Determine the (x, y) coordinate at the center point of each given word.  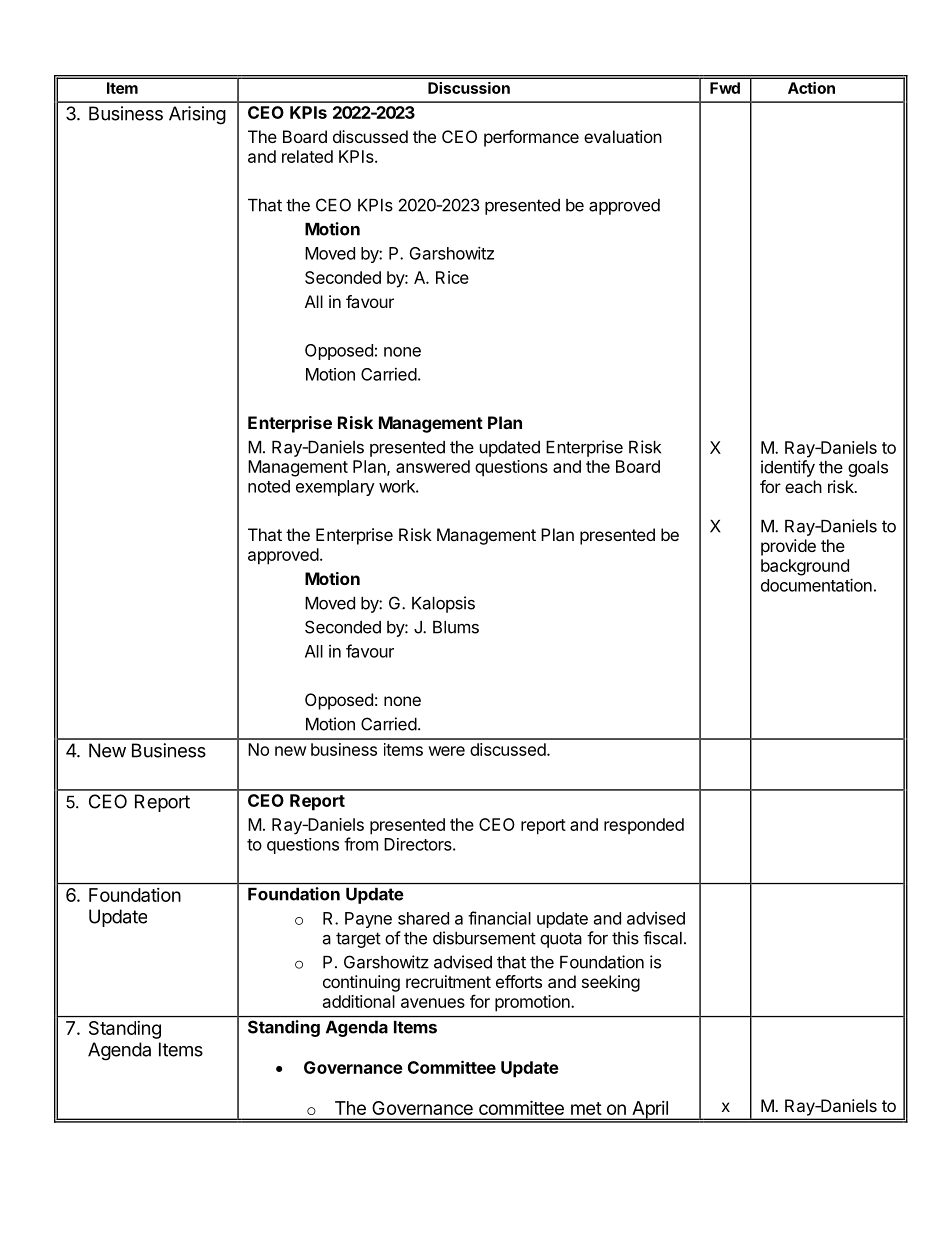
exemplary (335, 488)
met (586, 1108)
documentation (816, 585)
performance (531, 138)
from (361, 844)
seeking (611, 983)
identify (788, 468)
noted (269, 486)
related (307, 156)
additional (359, 1001)
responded (644, 826)
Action (811, 88)
